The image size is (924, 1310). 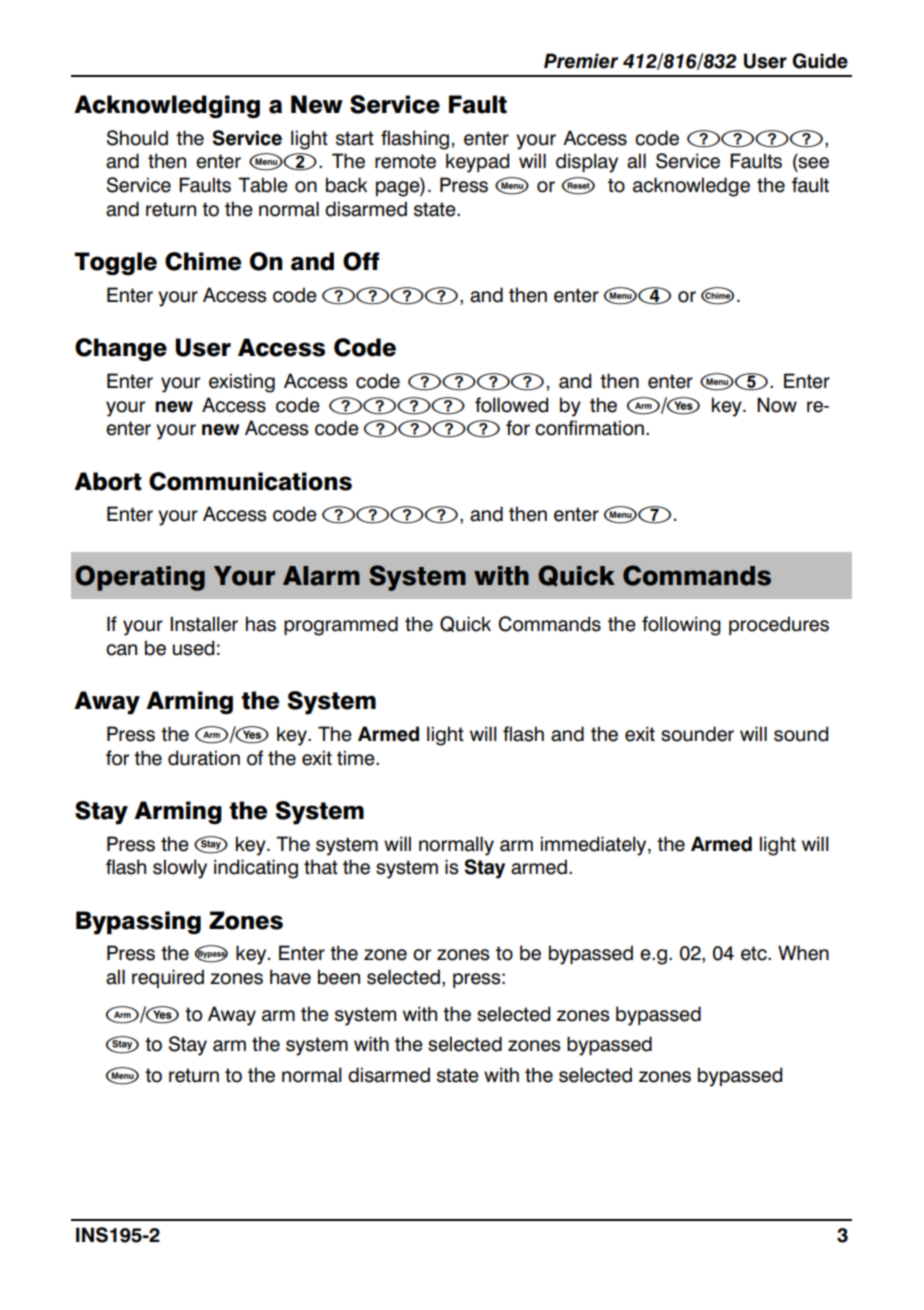 What do you see at coordinates (168, 978) in the screenshot?
I see `required` at bounding box center [168, 978].
